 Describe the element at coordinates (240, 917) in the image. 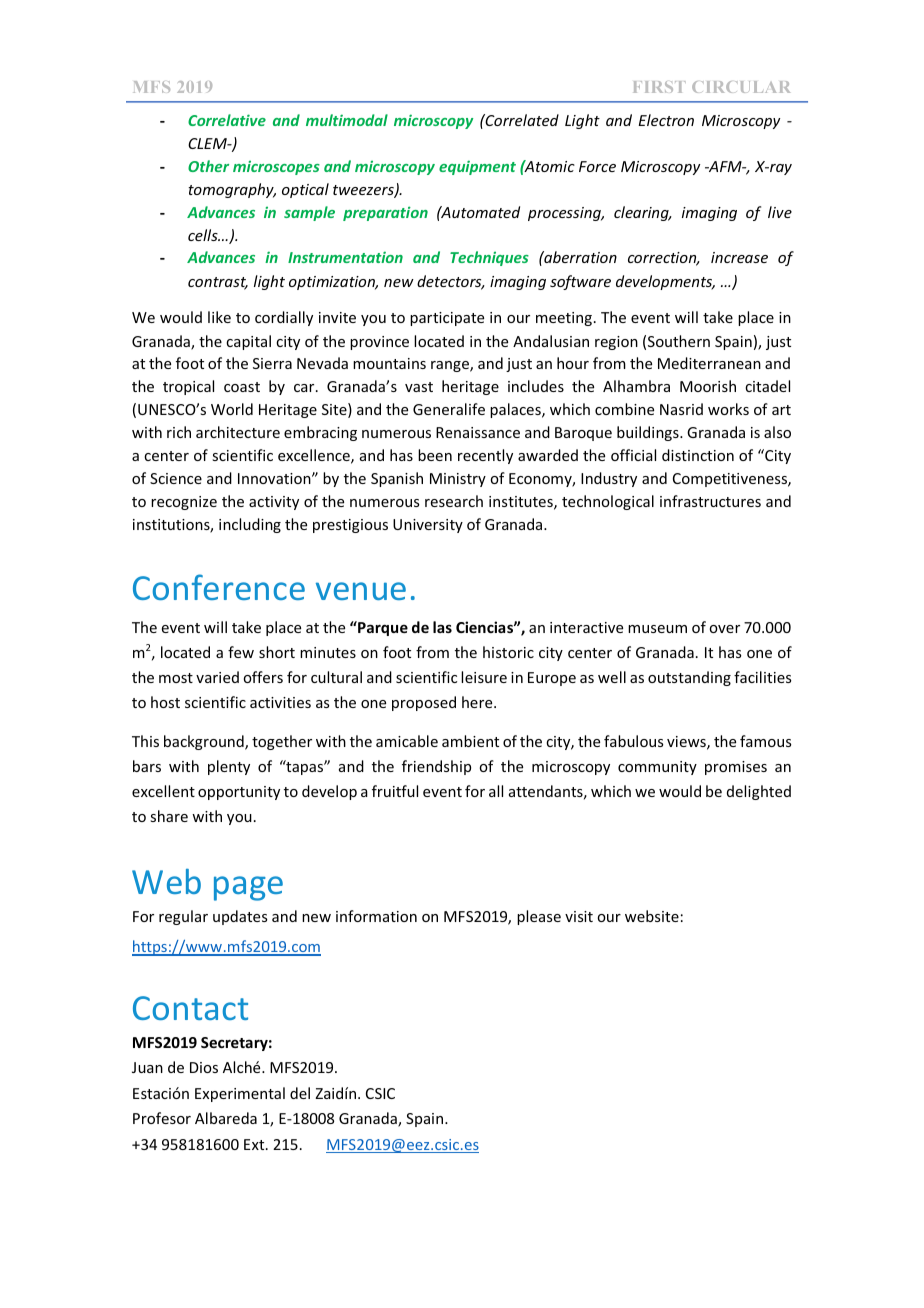

I see `updates` at that location.
